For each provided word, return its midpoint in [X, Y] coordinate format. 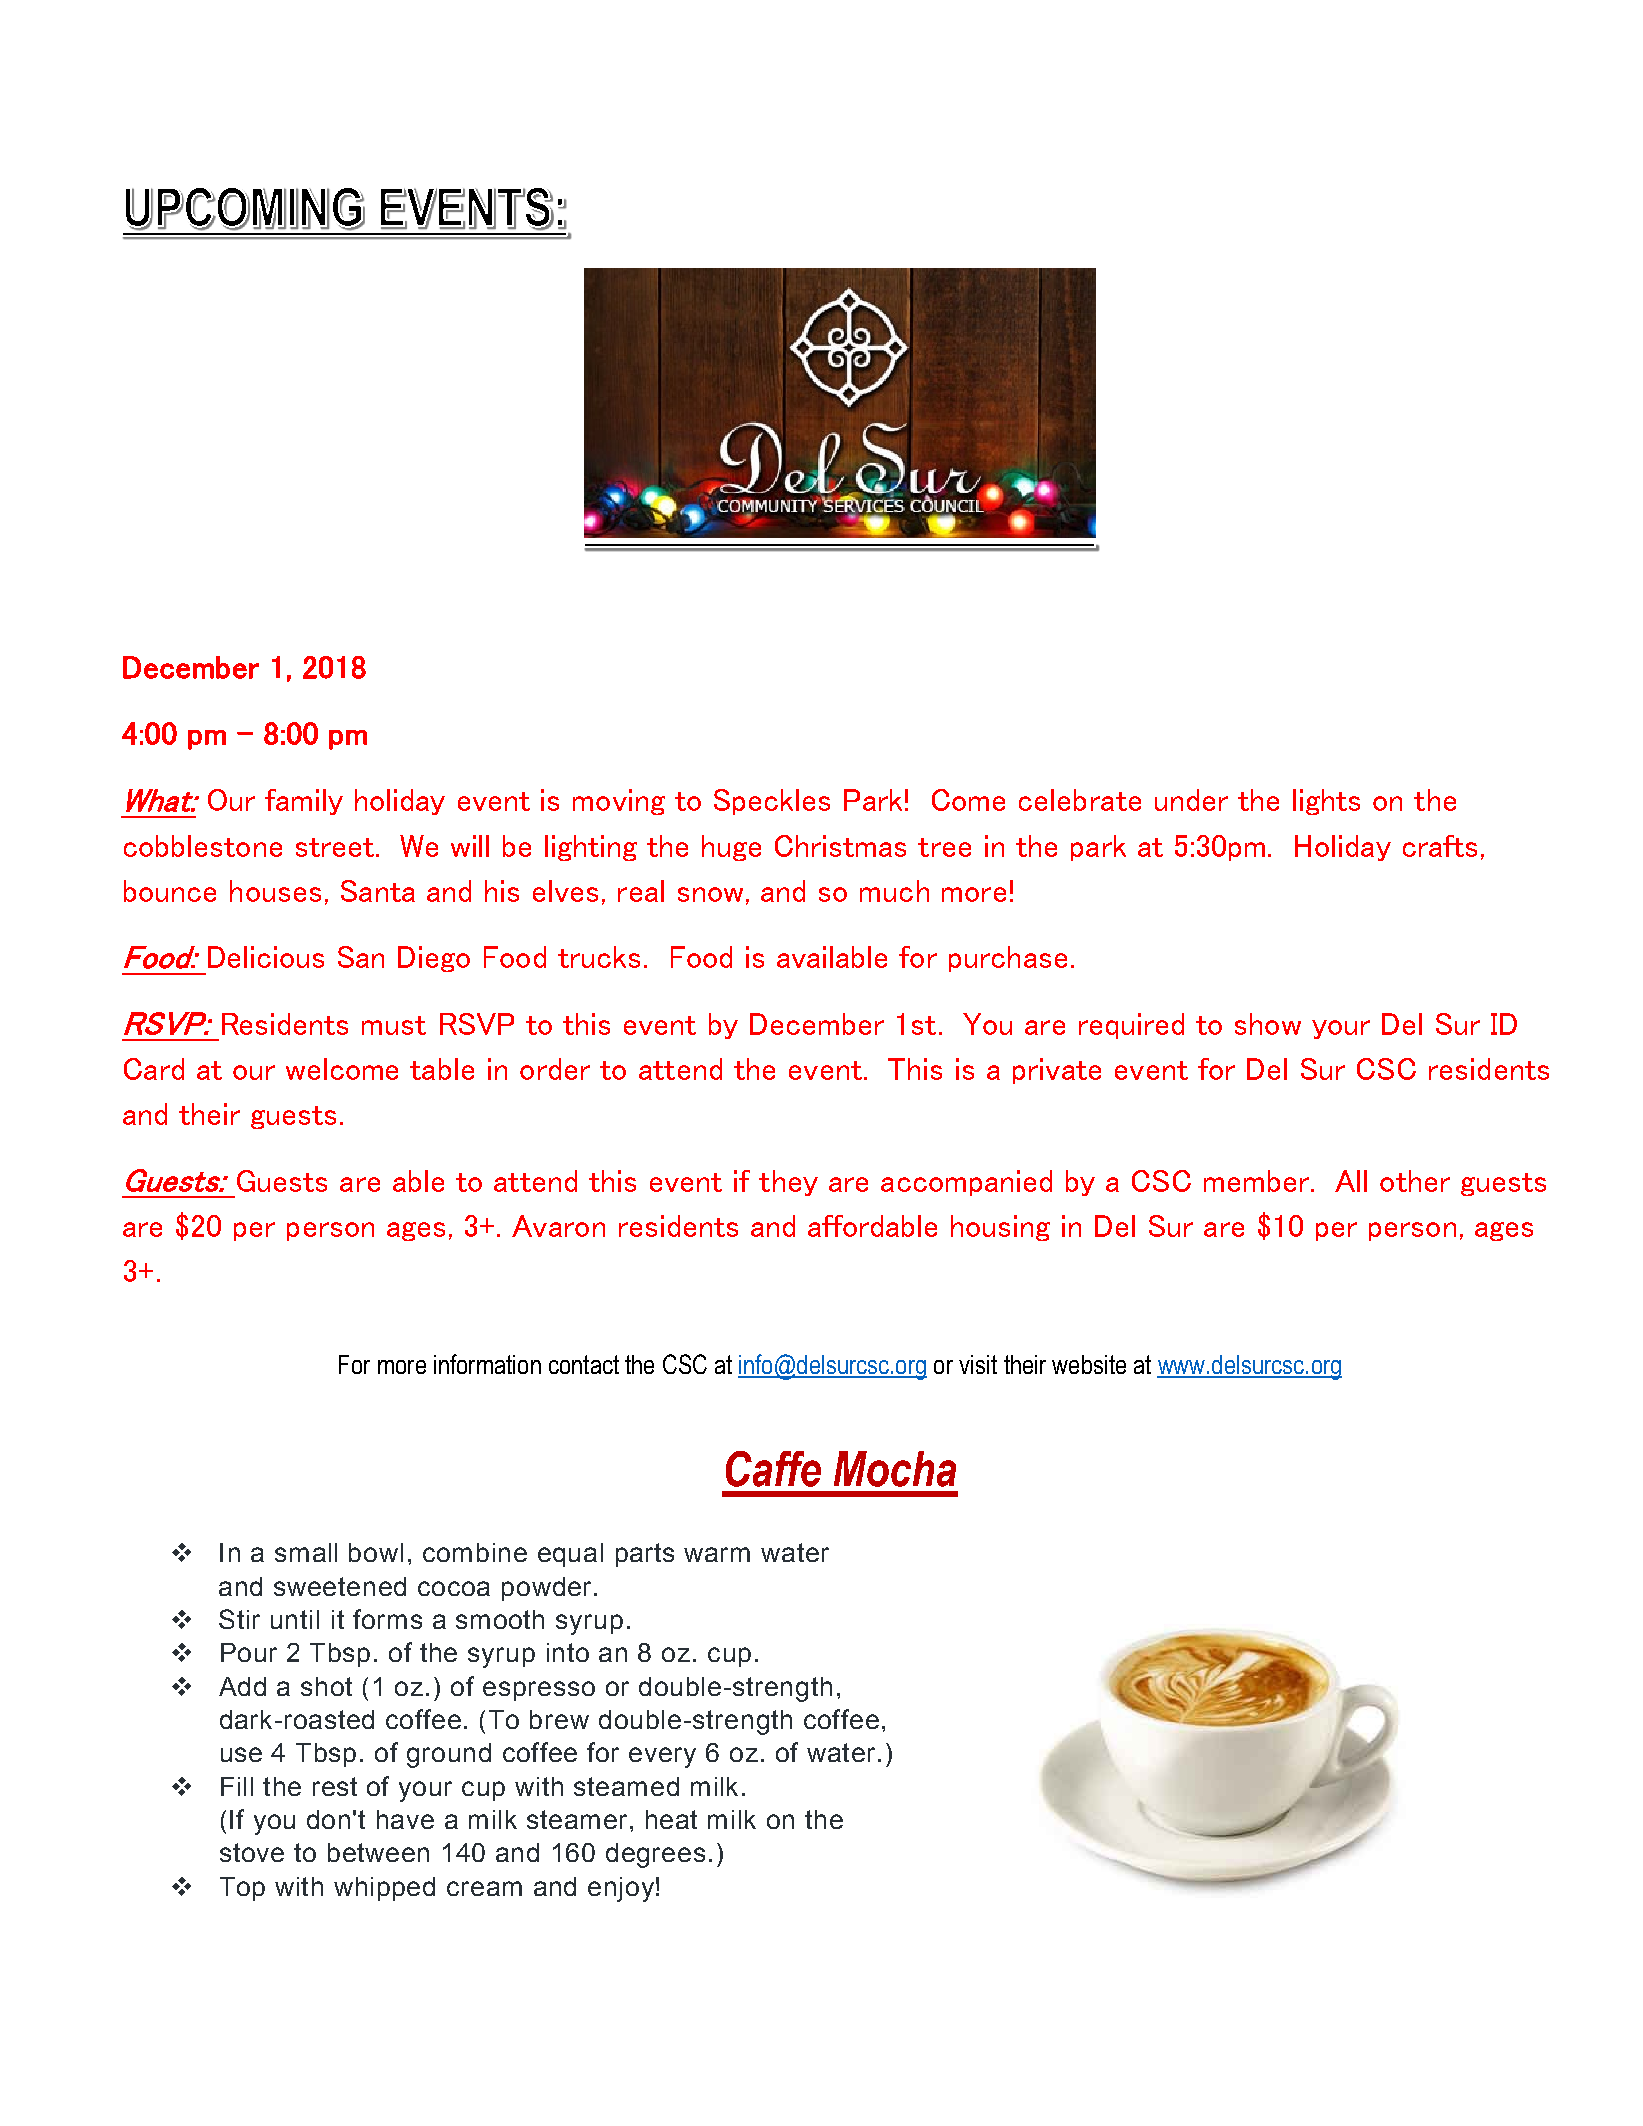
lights [1326, 802]
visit [978, 1364]
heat [671, 1819]
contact [584, 1364]
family [304, 802]
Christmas [840, 846]
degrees [655, 1855]
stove [252, 1852]
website [1089, 1364]
